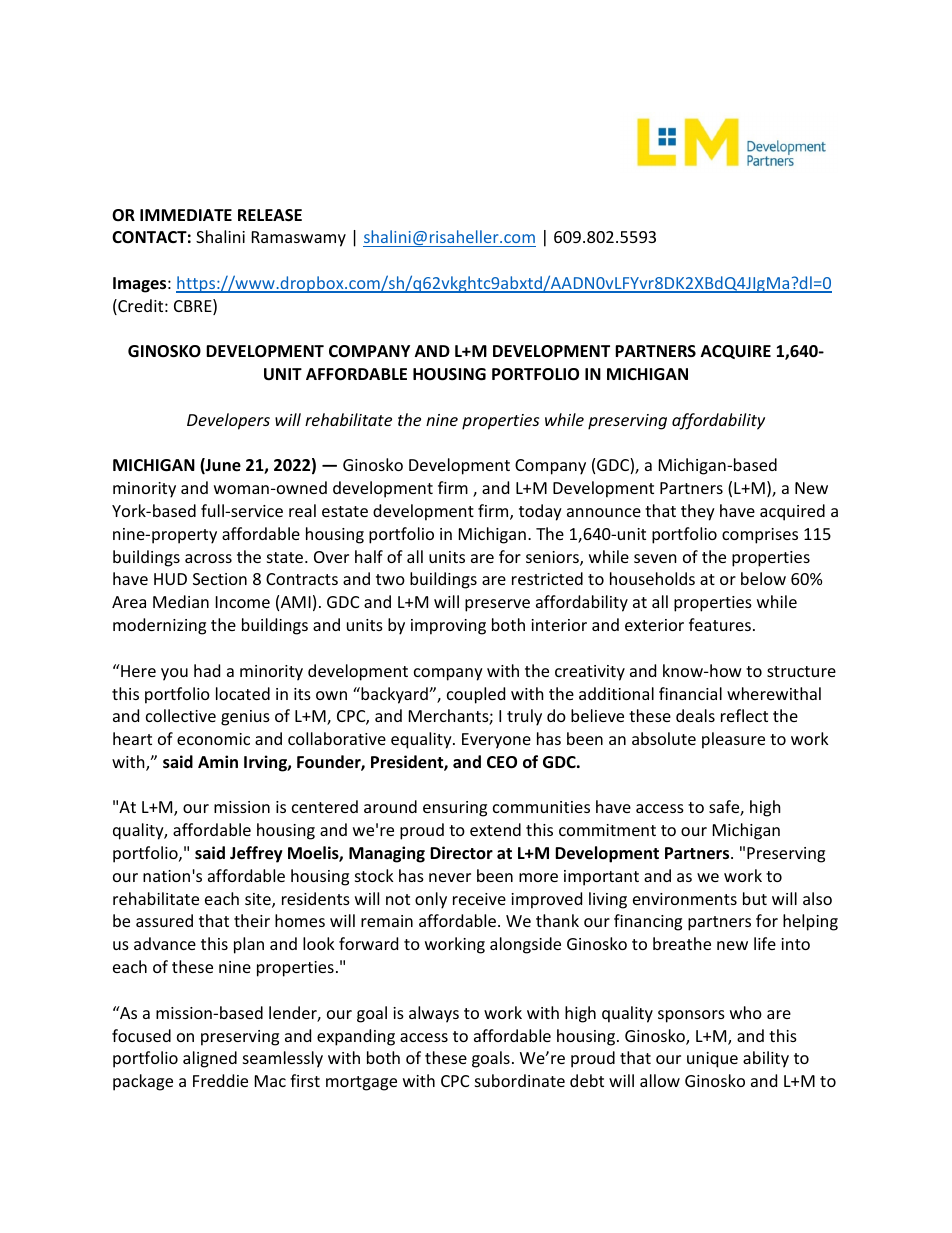 The height and width of the page is (1233, 952). What do you see at coordinates (299, 239) in the page?
I see `Ramaswamy` at bounding box center [299, 239].
